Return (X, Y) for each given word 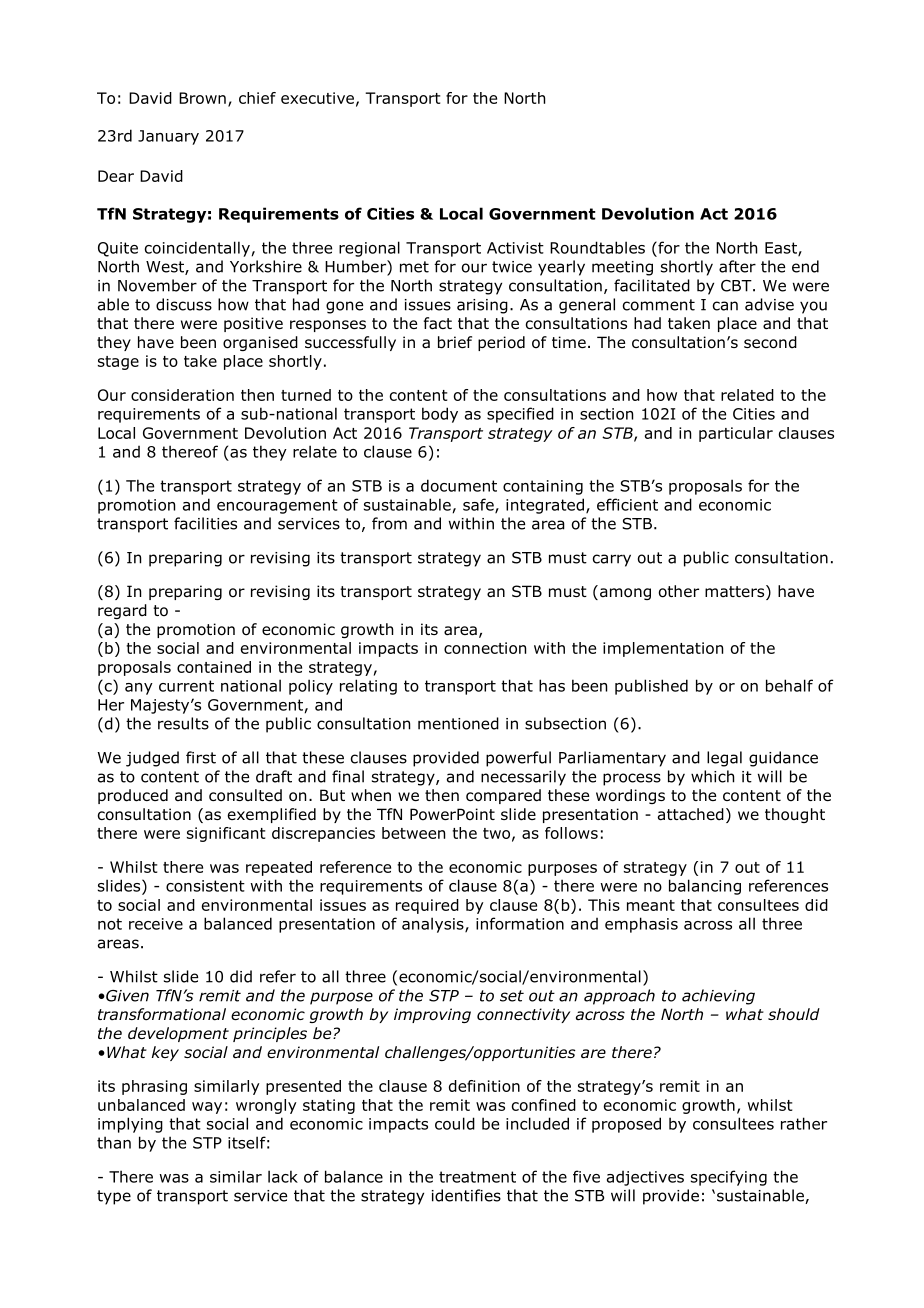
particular (736, 434)
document (459, 485)
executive (317, 98)
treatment (477, 1177)
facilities (205, 523)
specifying (729, 1178)
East (782, 249)
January (168, 137)
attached (691, 814)
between (413, 833)
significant (226, 834)
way (207, 1108)
